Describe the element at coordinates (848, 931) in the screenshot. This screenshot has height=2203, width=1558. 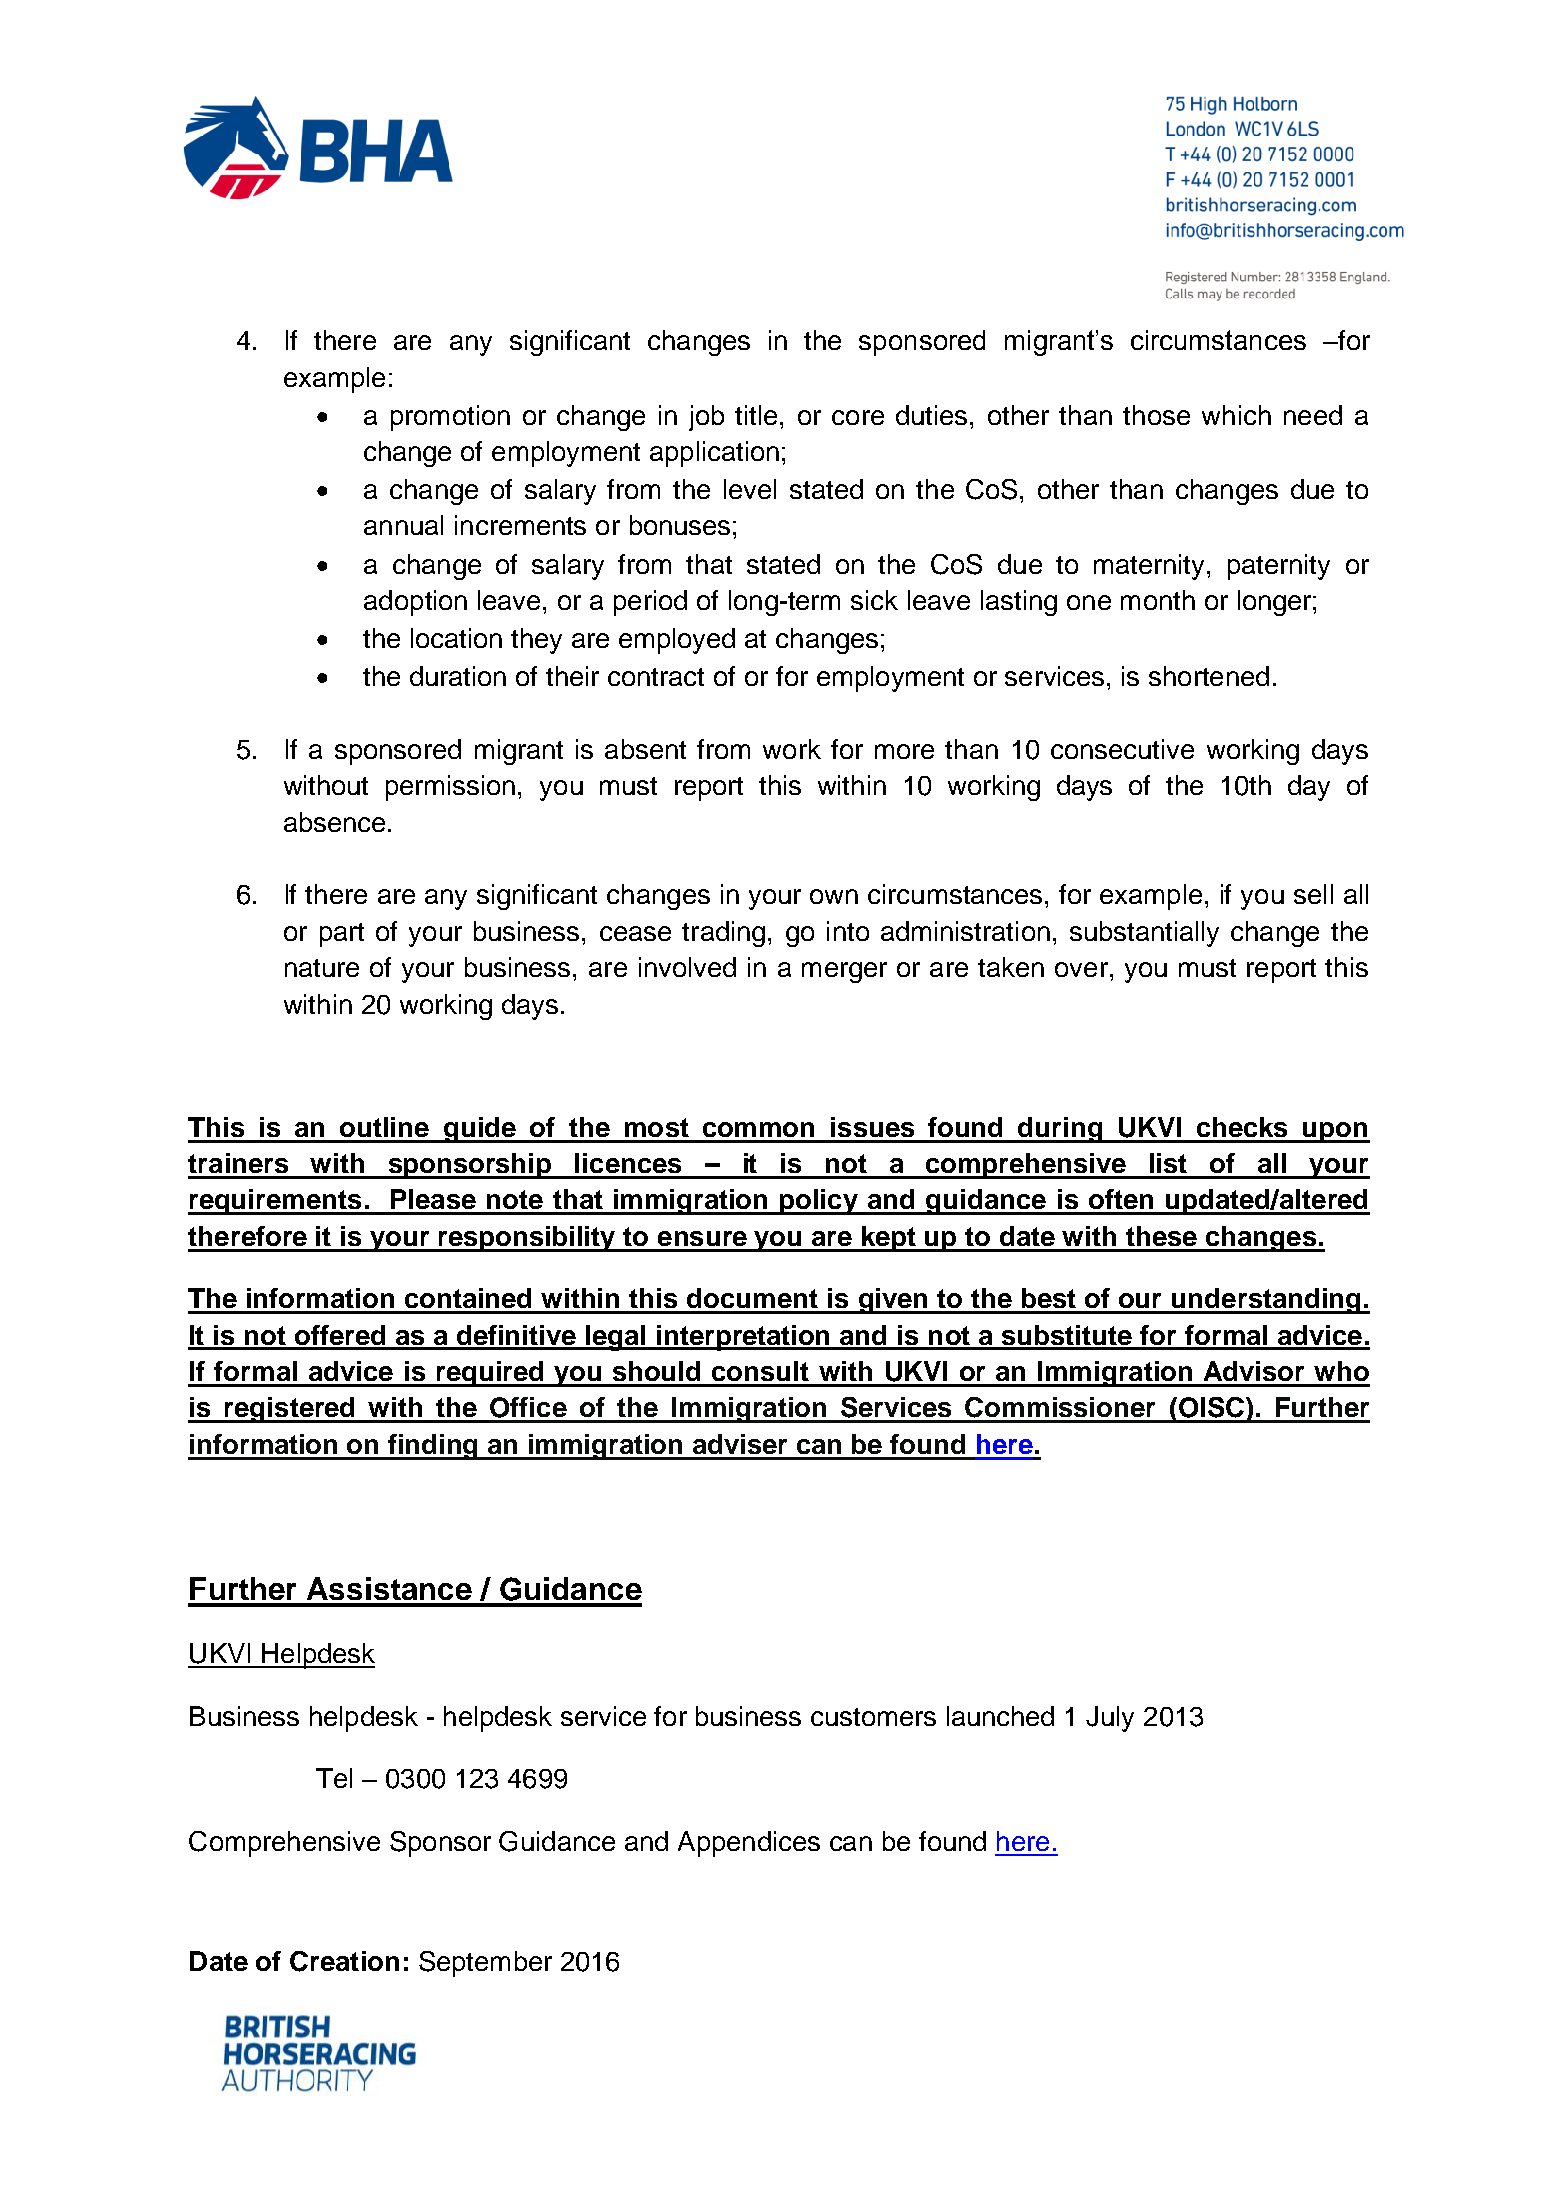
I see `into` at that location.
